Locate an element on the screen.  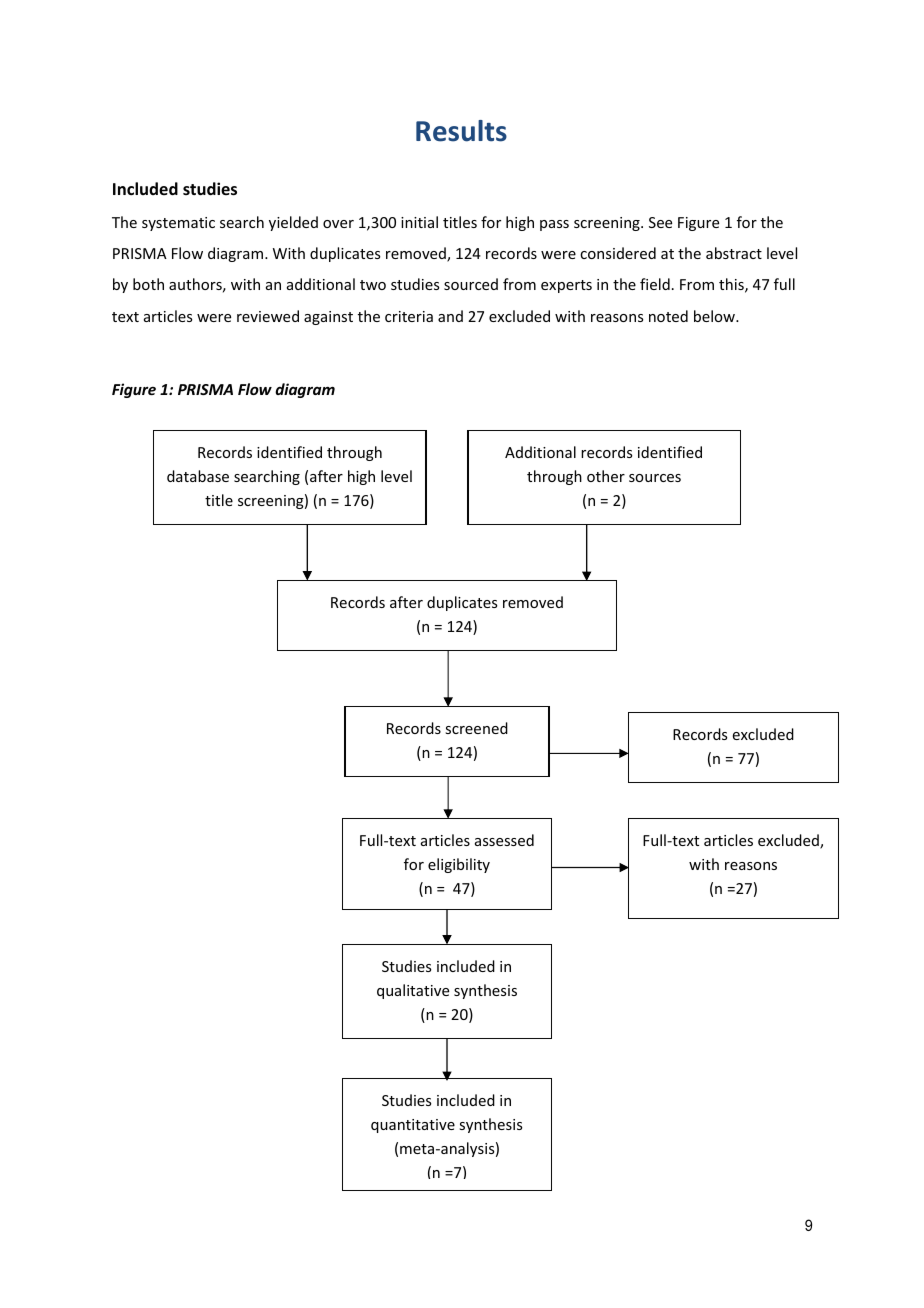
database is located at coordinates (198, 476).
